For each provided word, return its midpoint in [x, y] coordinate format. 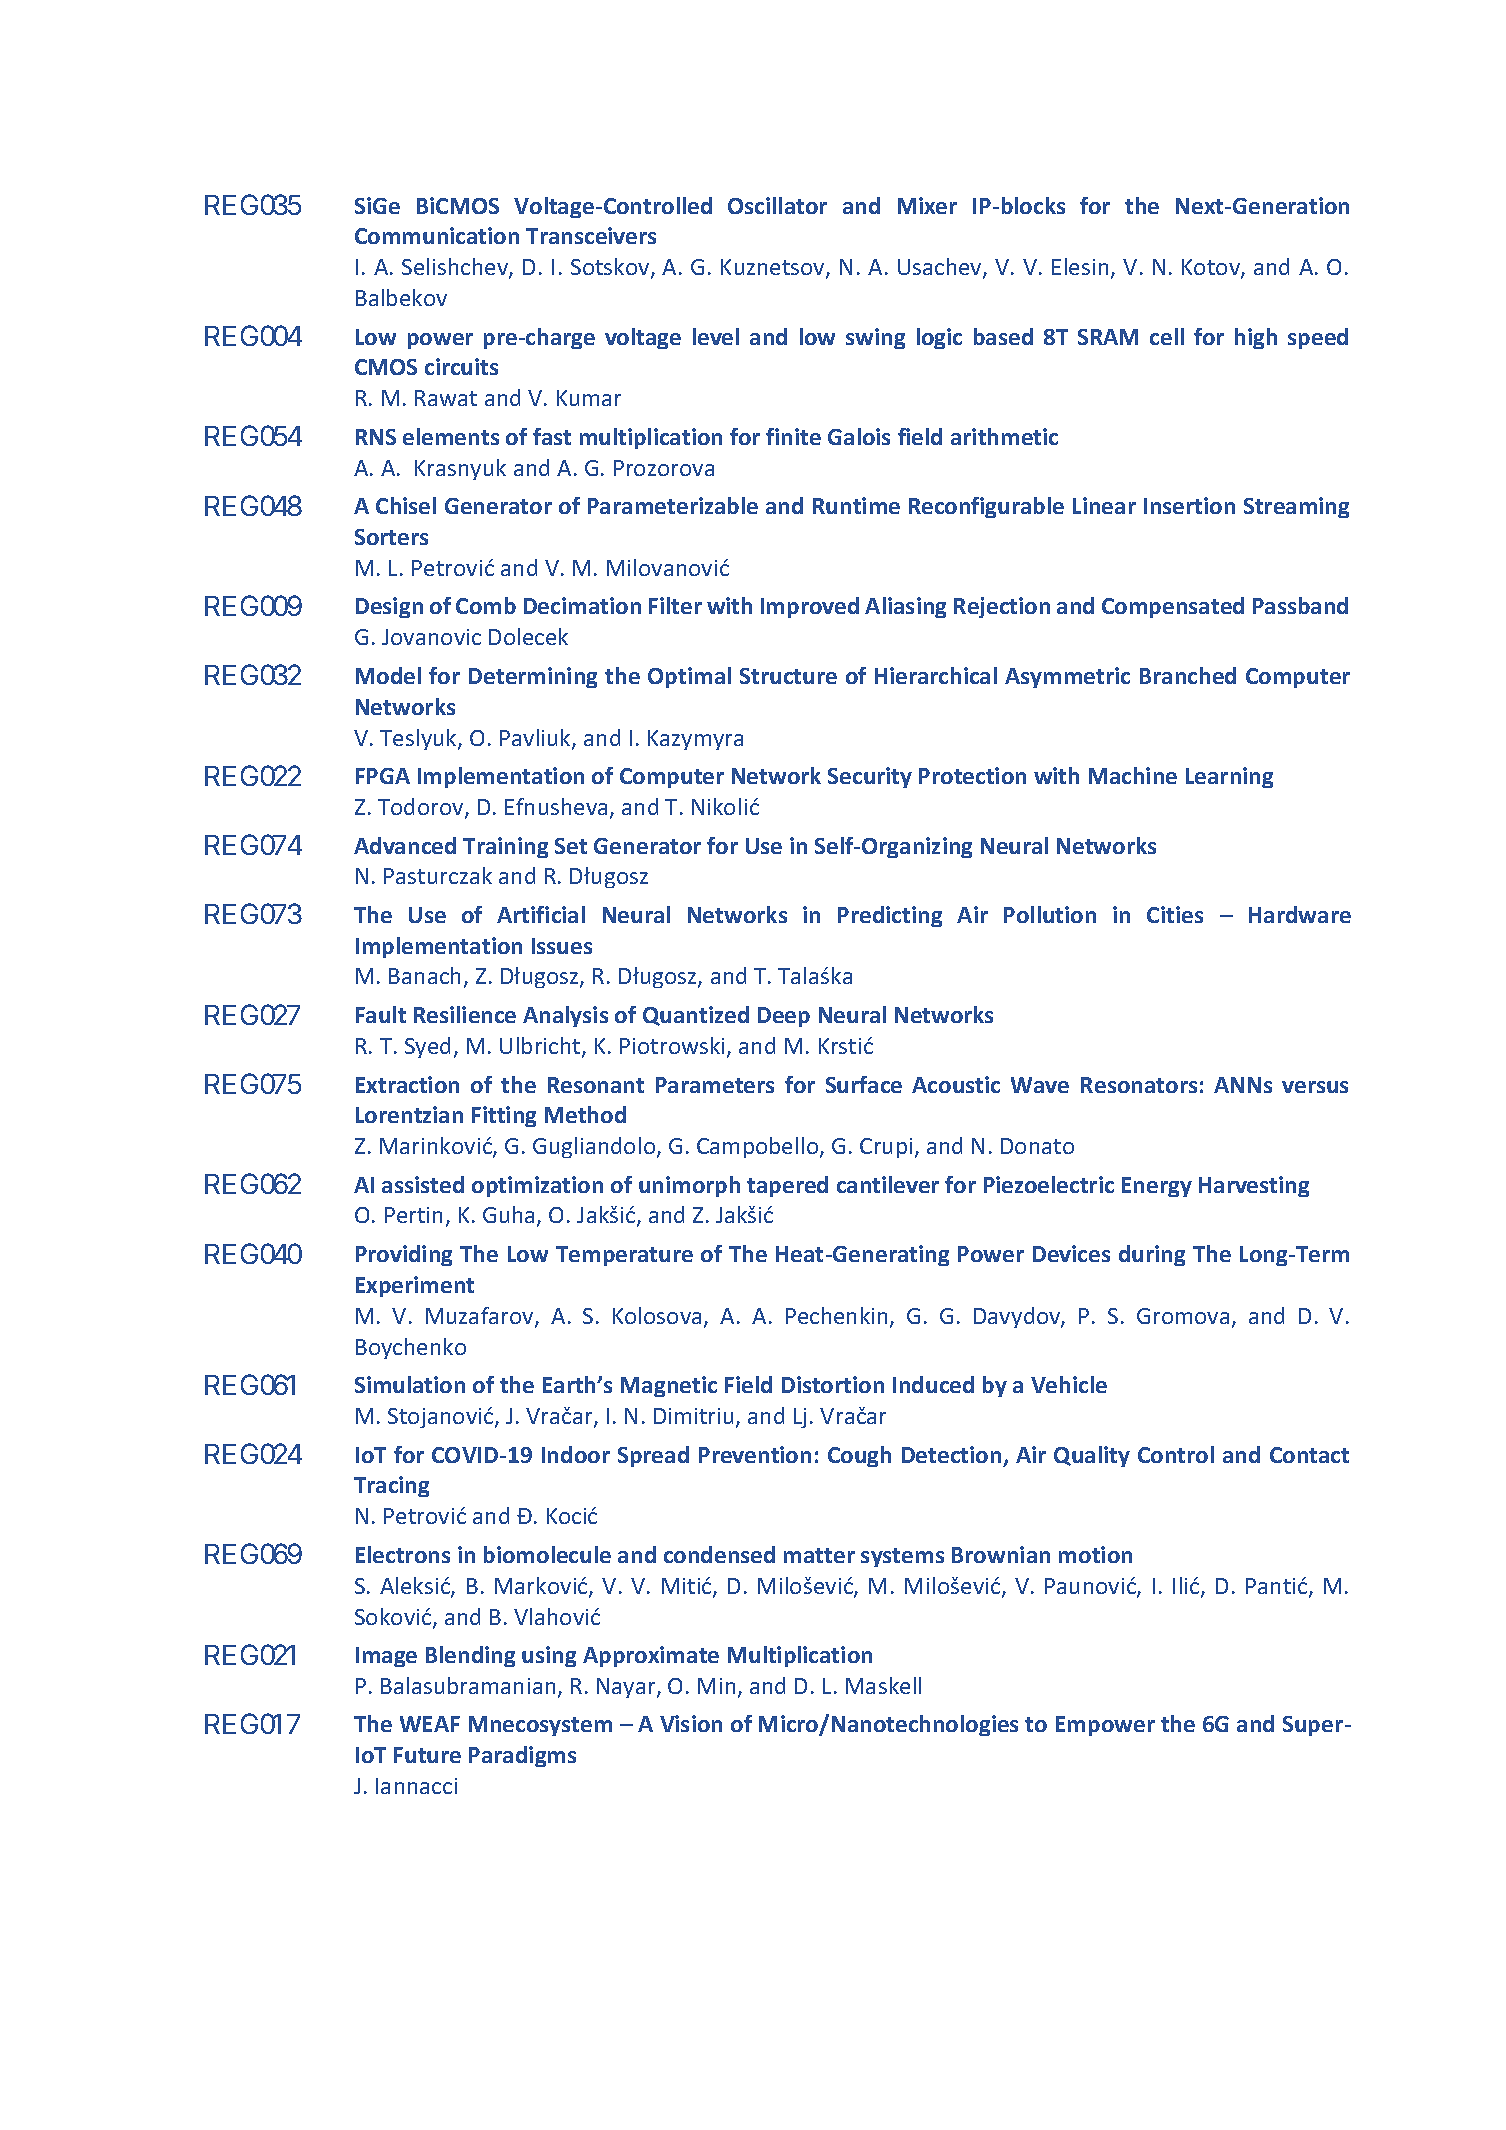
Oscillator [777, 205]
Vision [691, 1723]
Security [870, 777]
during [1152, 1255]
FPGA [383, 776]
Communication [437, 235]
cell [1167, 336]
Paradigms [522, 1756]
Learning [1229, 777]
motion [1095, 1554]
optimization [537, 1186]
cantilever [888, 1184]
